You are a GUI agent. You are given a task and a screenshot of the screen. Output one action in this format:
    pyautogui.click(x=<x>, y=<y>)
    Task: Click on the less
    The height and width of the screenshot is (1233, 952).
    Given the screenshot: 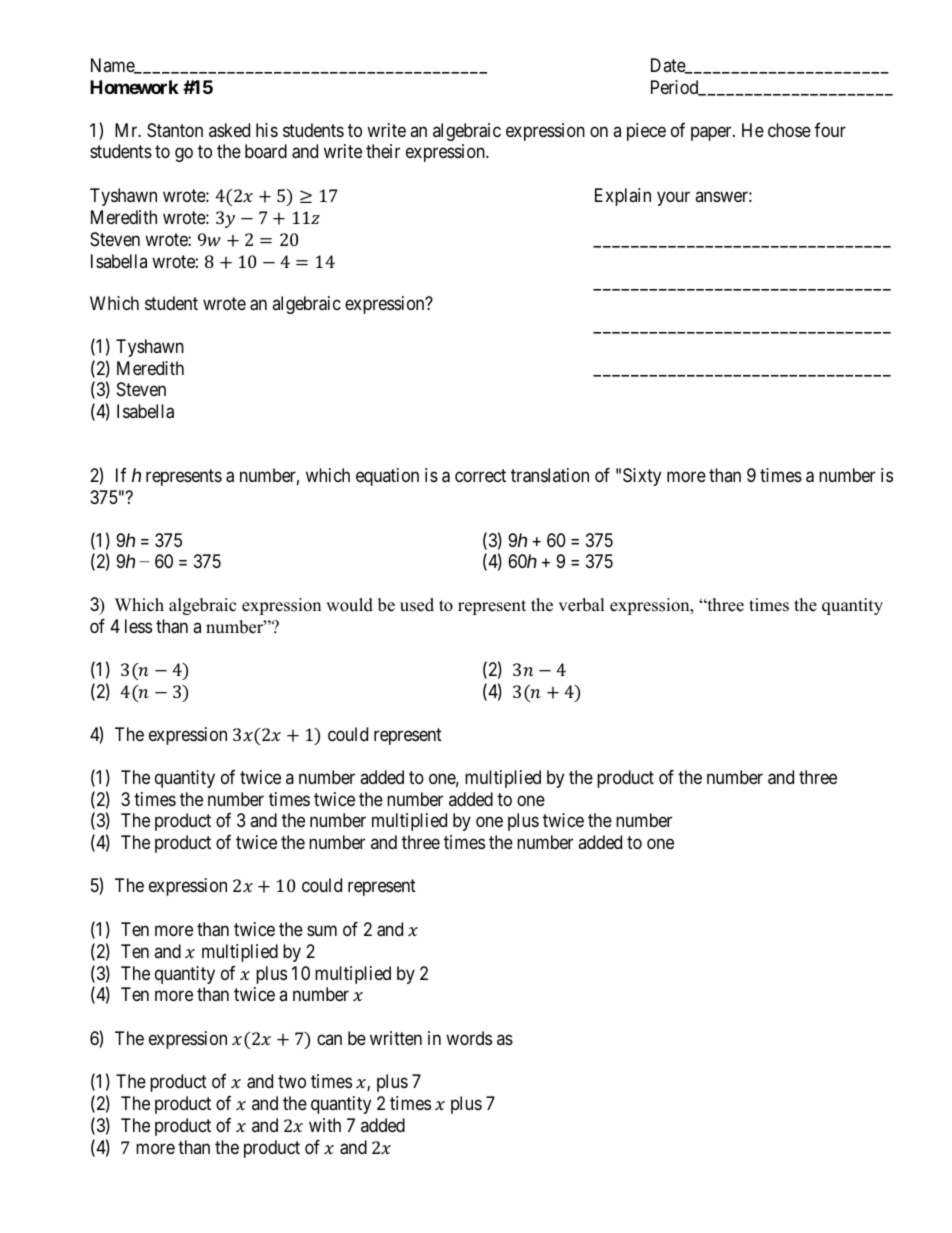 What is the action you would take?
    pyautogui.click(x=138, y=626)
